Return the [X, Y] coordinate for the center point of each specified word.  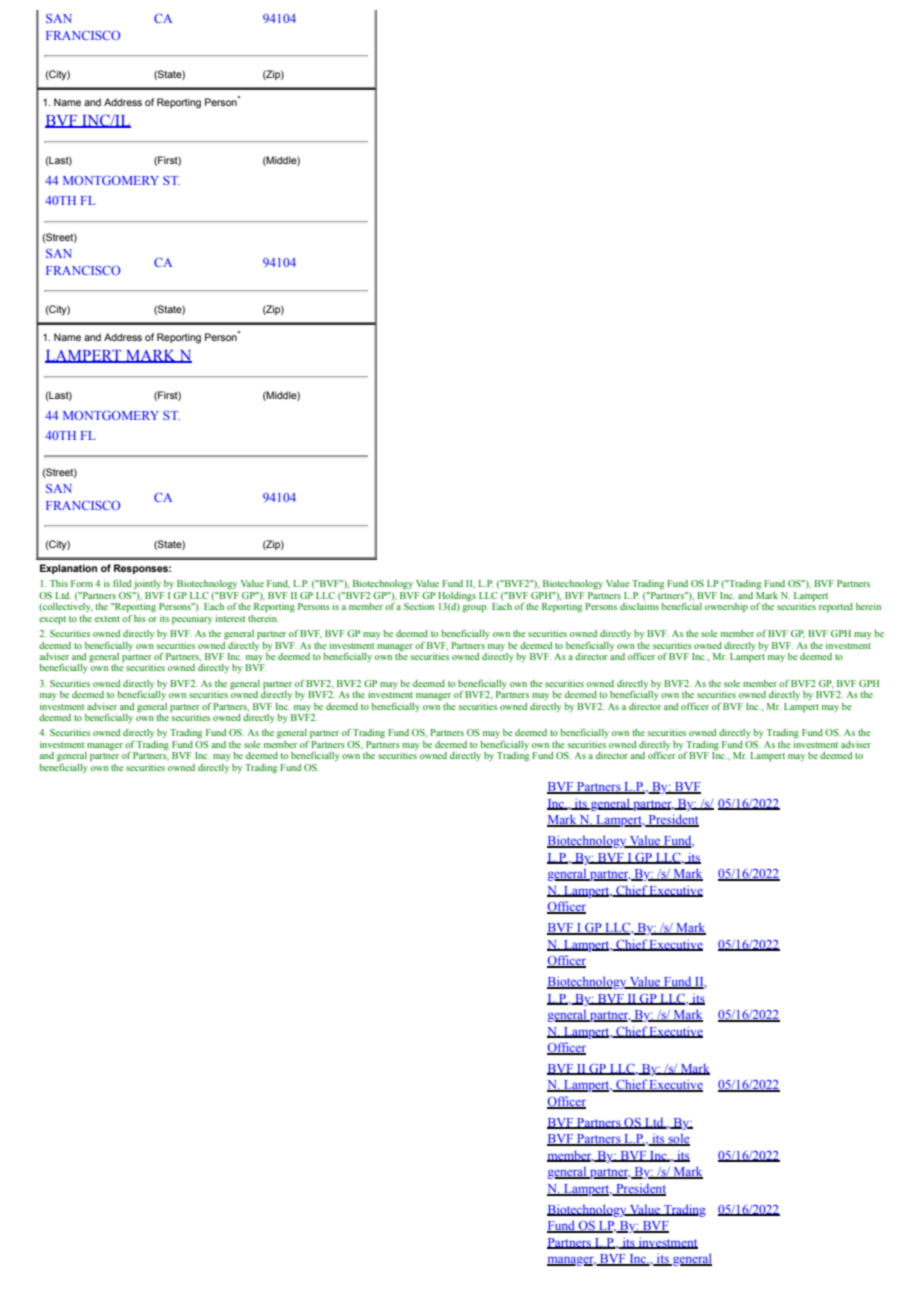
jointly [147, 585]
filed [122, 583]
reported [836, 608]
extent [107, 619]
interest [230, 618]
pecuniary [192, 620]
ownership [726, 608]
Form [82, 583]
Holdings [457, 598]
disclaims [639, 605]
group [475, 609]
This [59, 583]
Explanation [68, 569]
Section [419, 606]
